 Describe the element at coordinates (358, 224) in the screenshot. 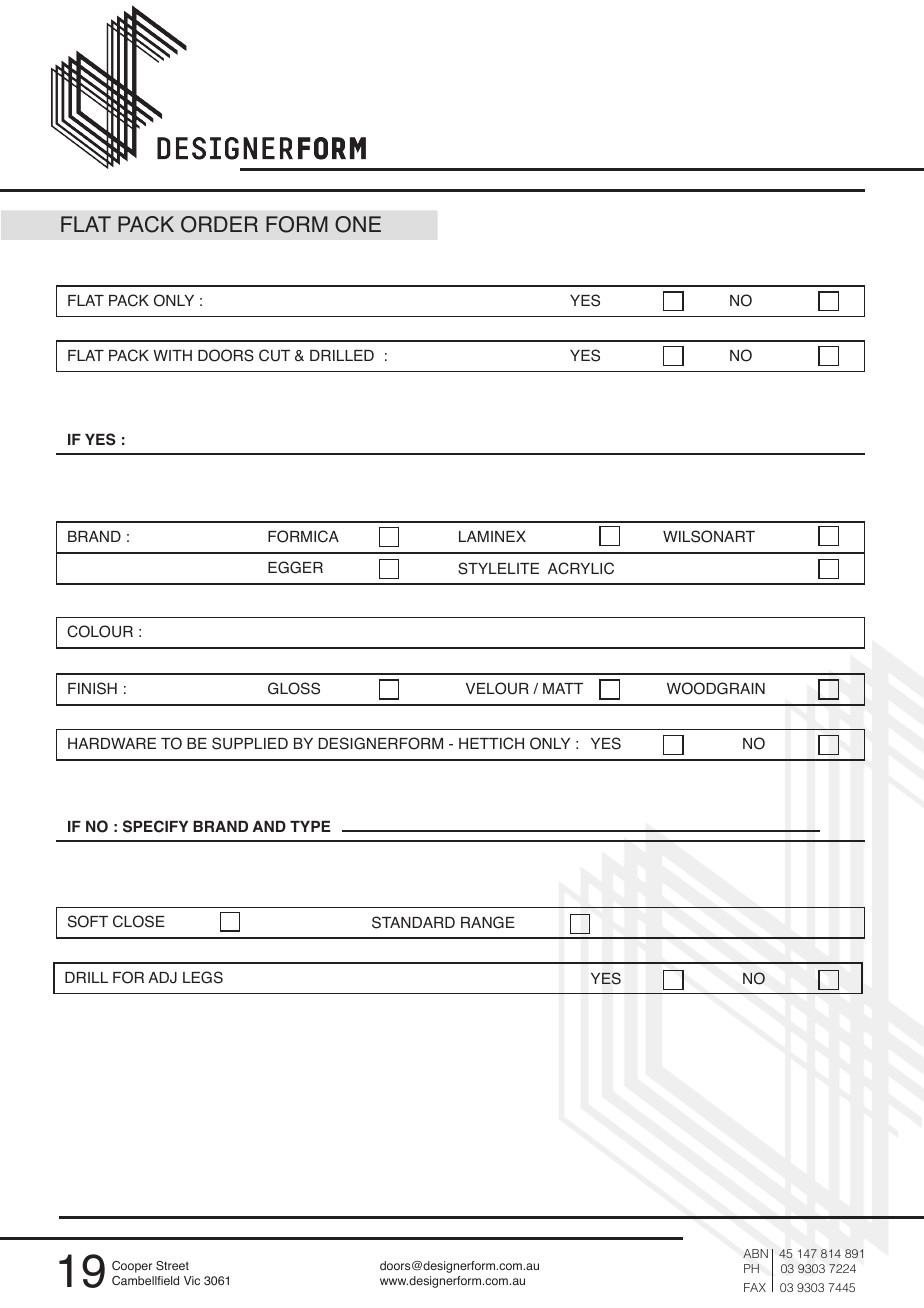

I see `ONE` at that location.
